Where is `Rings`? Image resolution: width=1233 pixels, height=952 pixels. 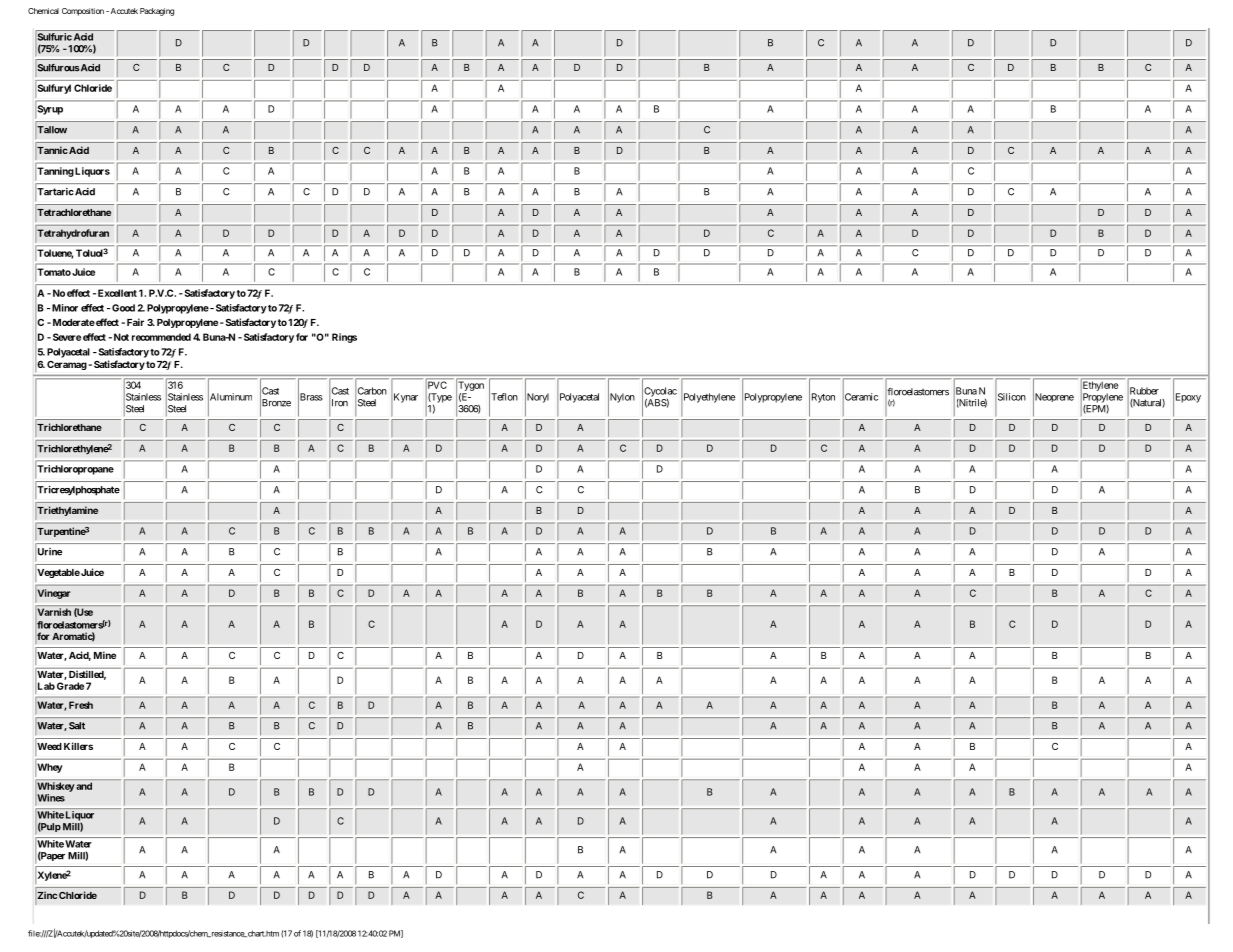
Rings is located at coordinates (344, 338).
